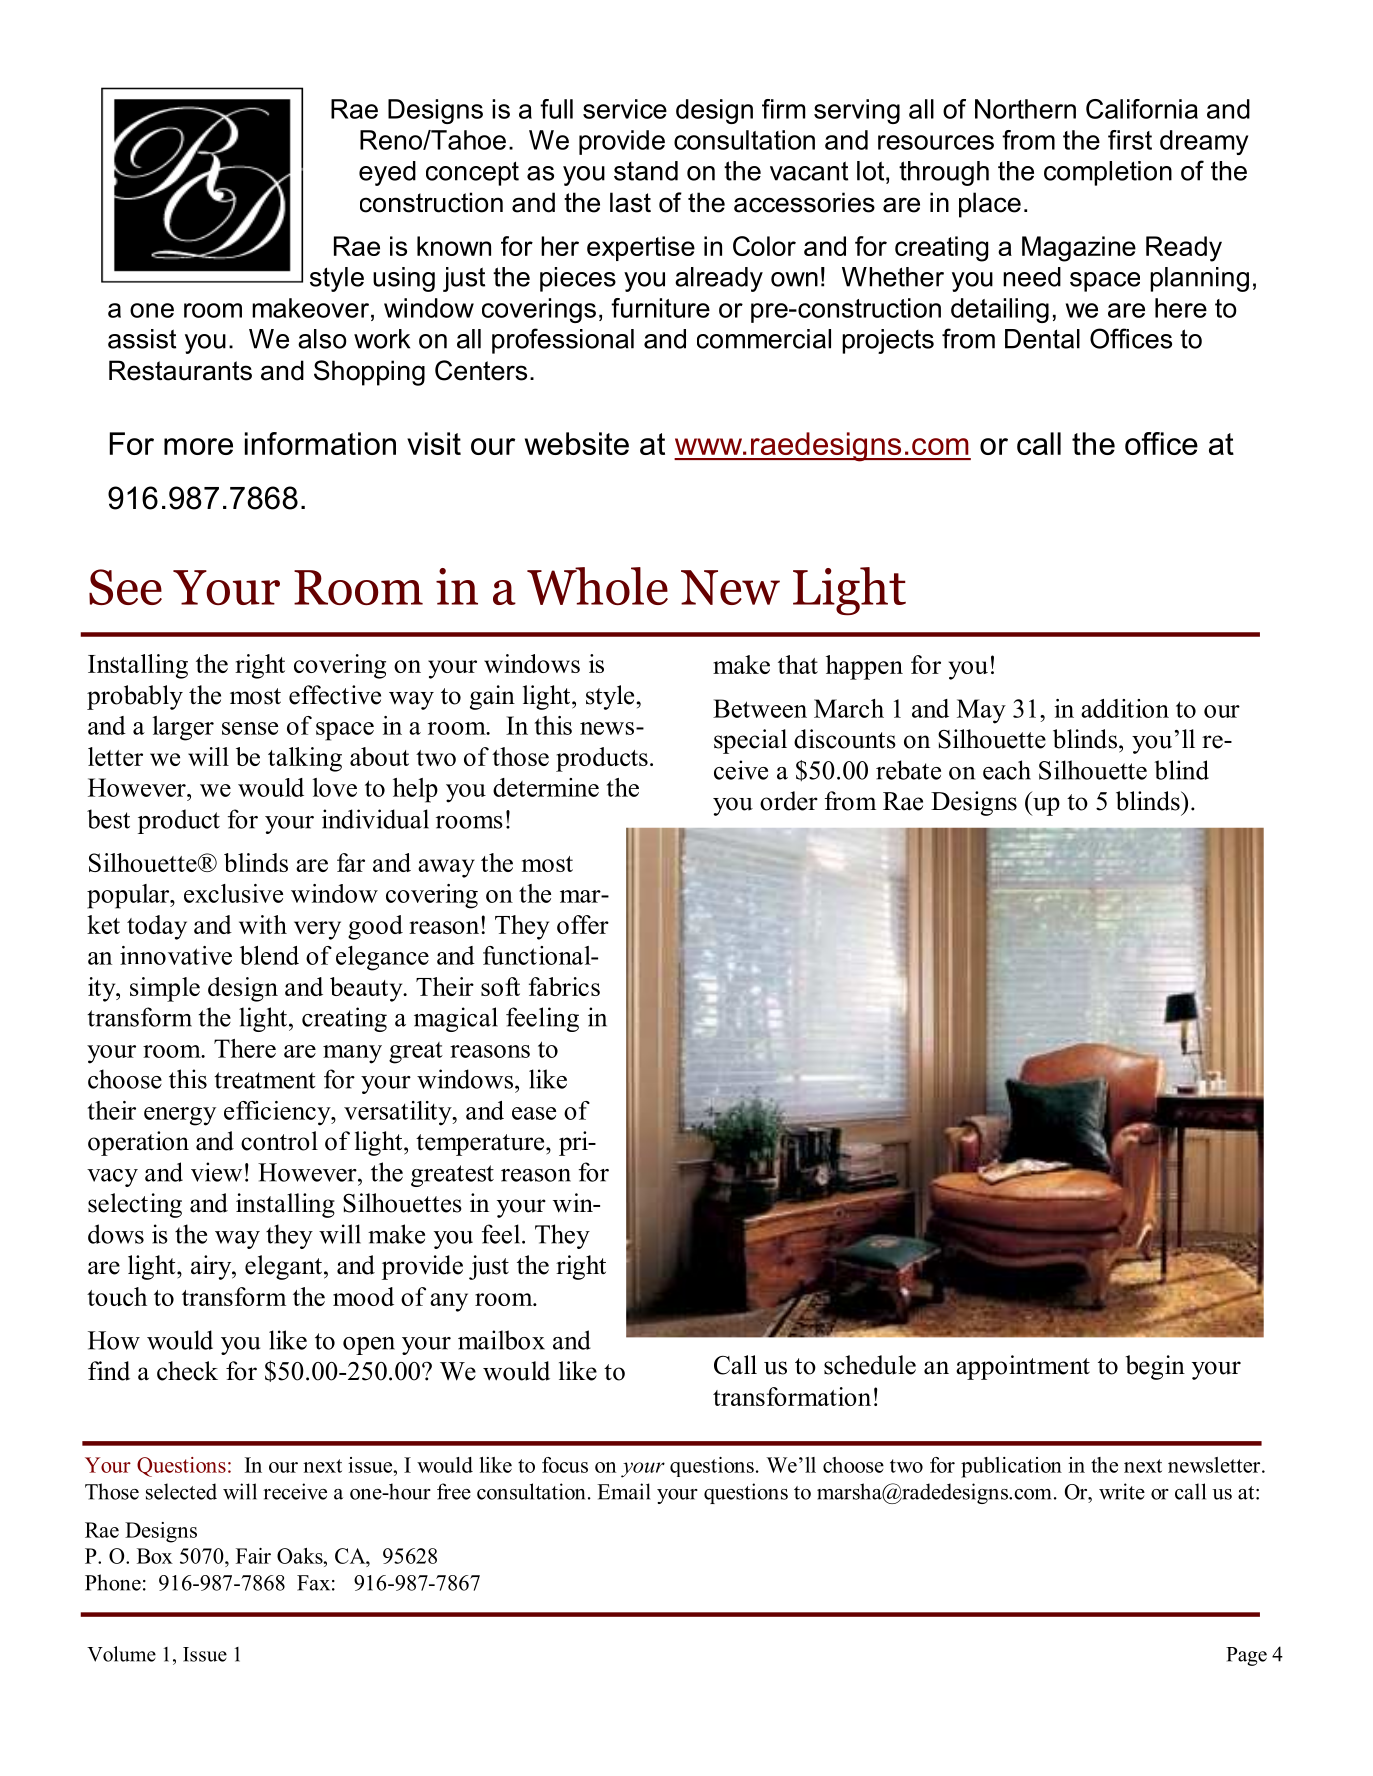  What do you see at coordinates (624, 1491) in the document?
I see `Email` at bounding box center [624, 1491].
